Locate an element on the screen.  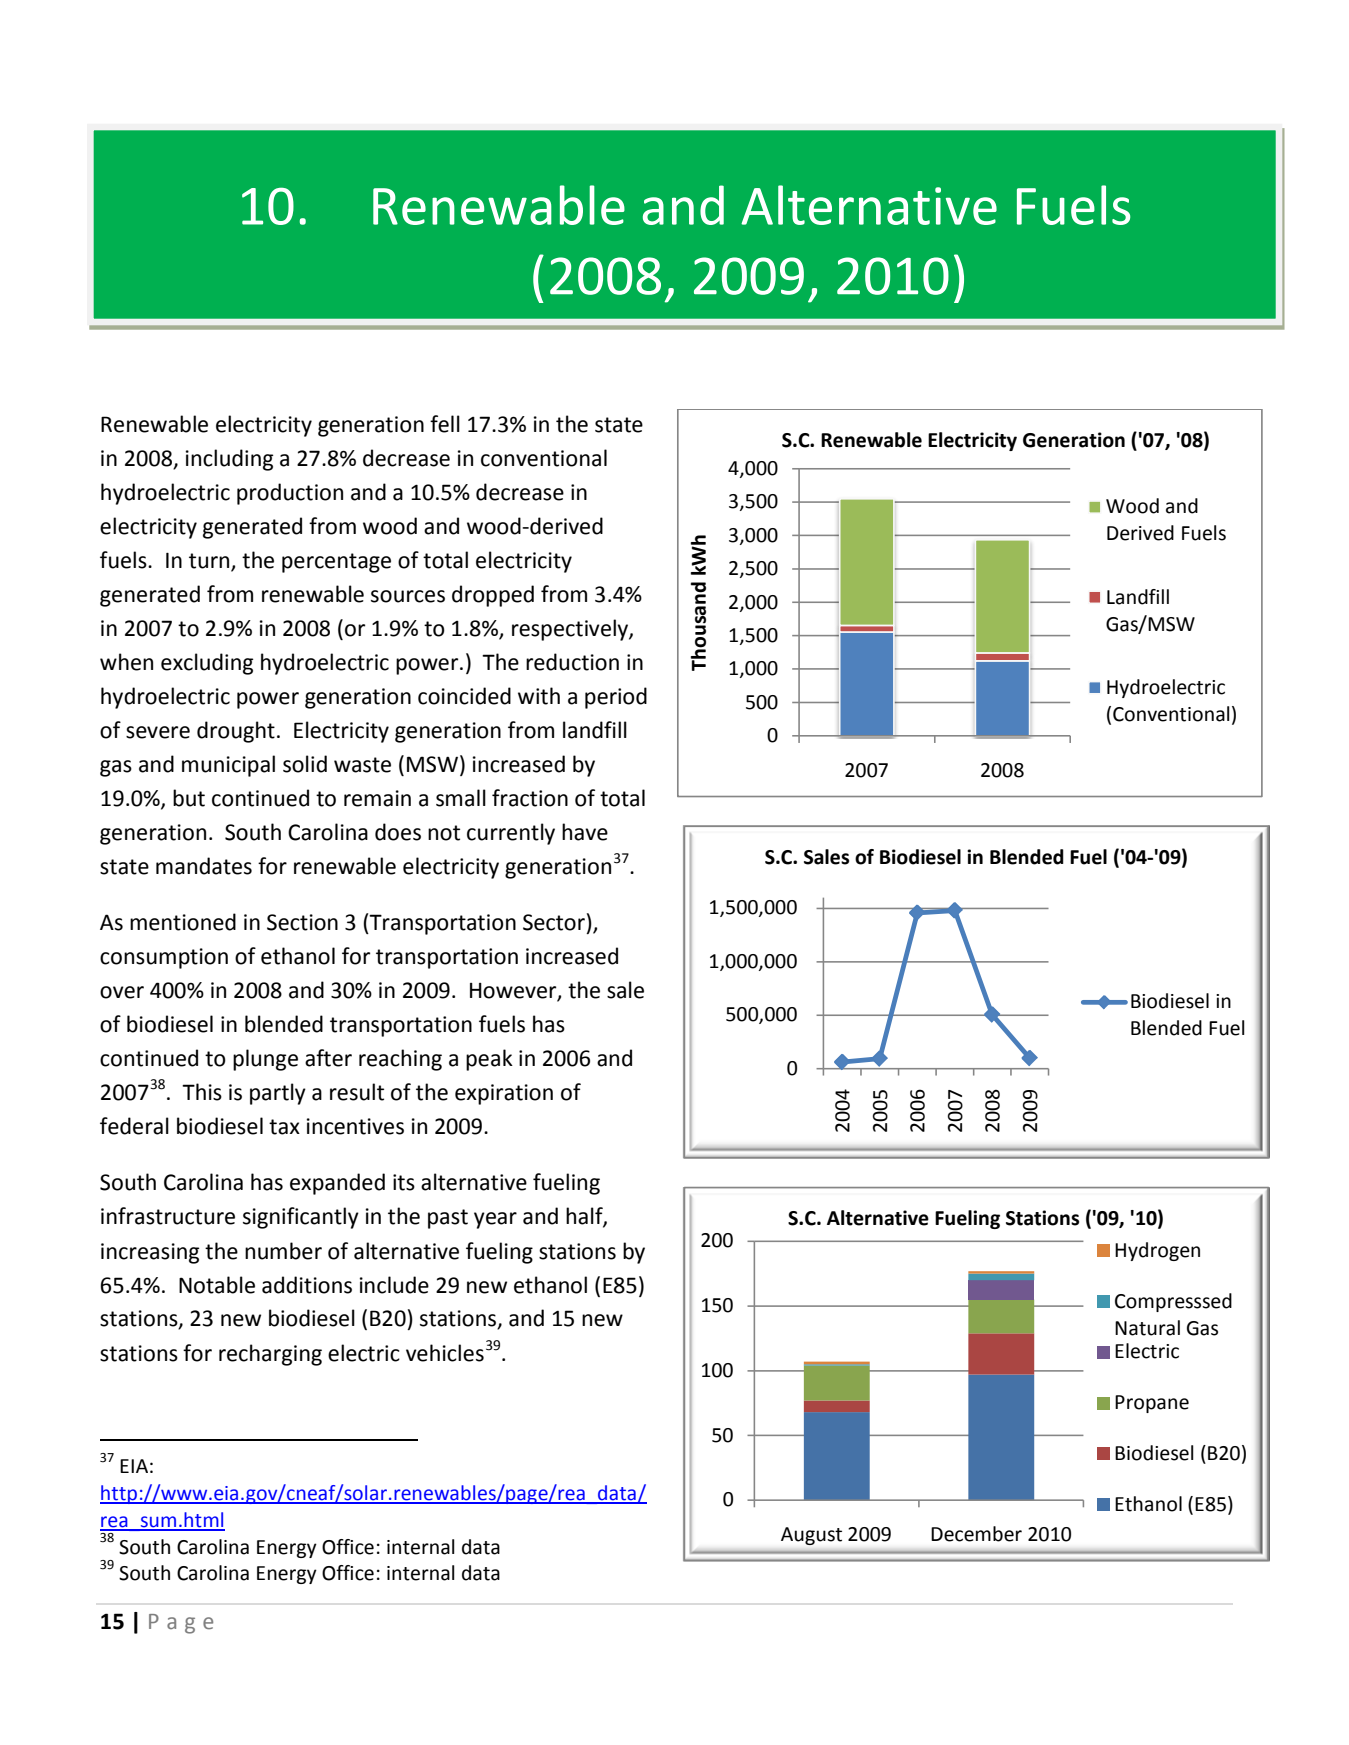
reduction is located at coordinates (572, 662).
